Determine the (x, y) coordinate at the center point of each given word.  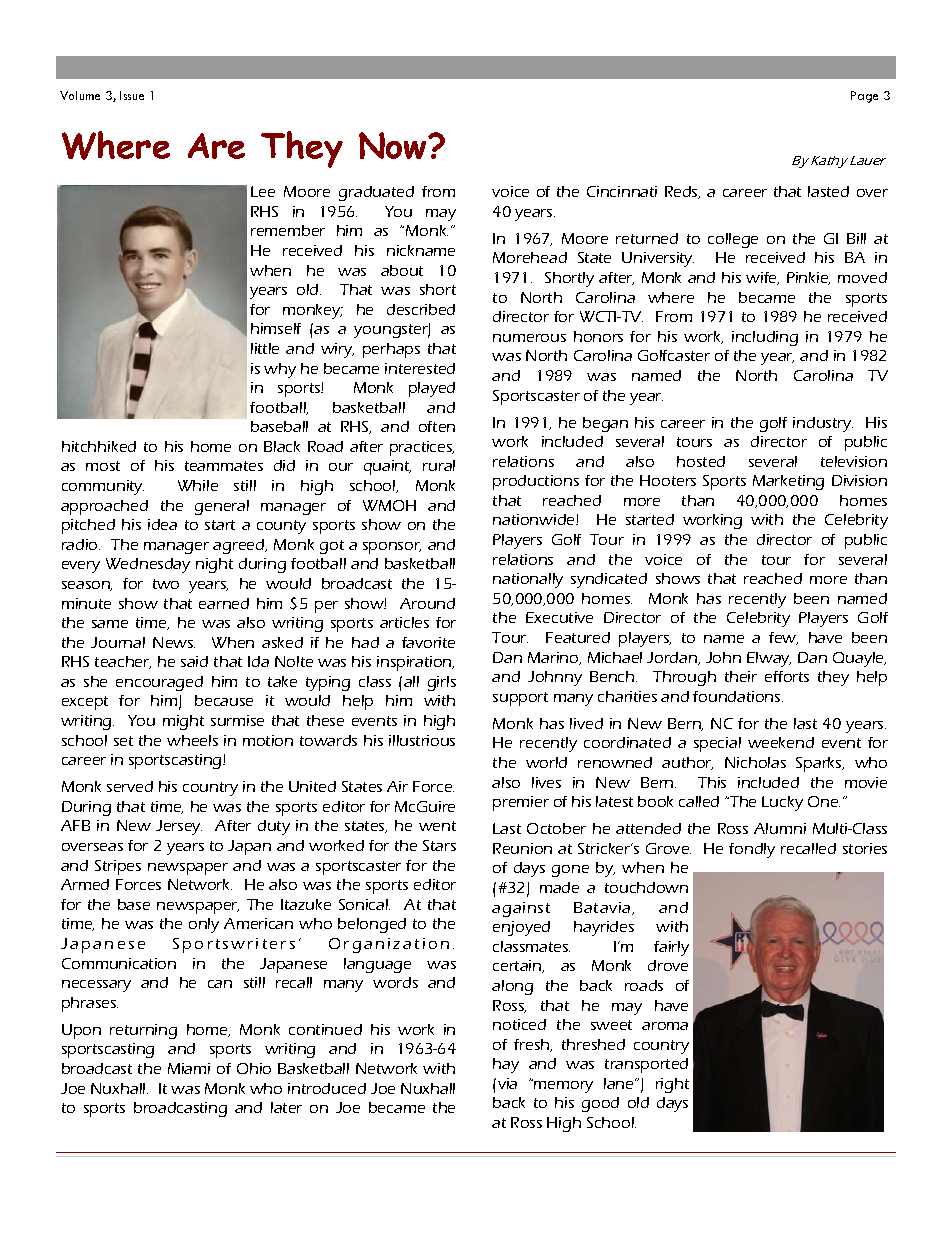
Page (864, 97)
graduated (376, 193)
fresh (533, 1045)
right (672, 1085)
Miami (189, 1068)
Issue (132, 95)
